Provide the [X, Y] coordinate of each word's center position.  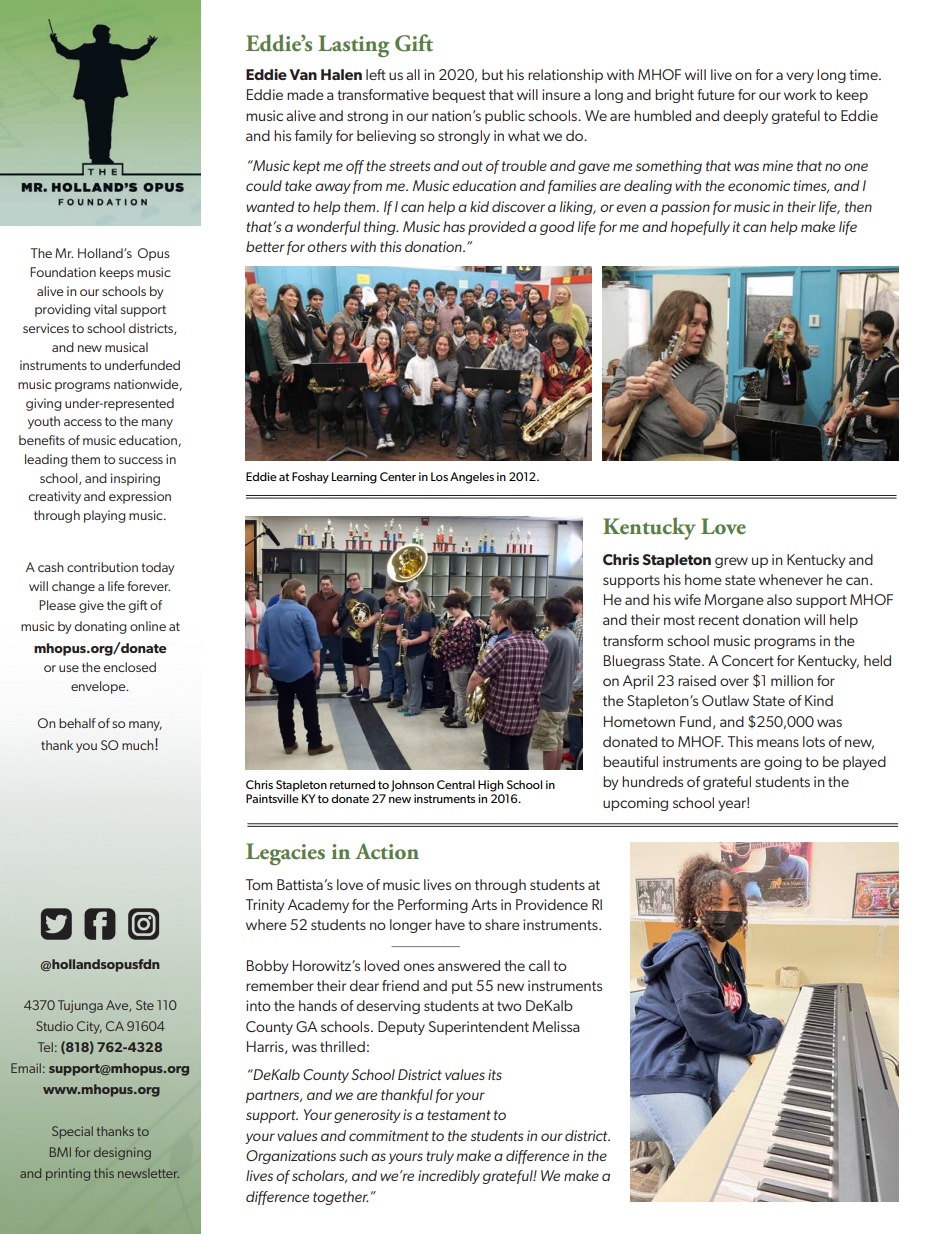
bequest [459, 96]
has [454, 226]
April [638, 682]
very [800, 77]
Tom [258, 884]
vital [105, 309]
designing [122, 1153]
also [779, 599]
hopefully [700, 228]
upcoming [635, 804]
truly [440, 1157]
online [148, 626]
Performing [433, 906]
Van [303, 74]
